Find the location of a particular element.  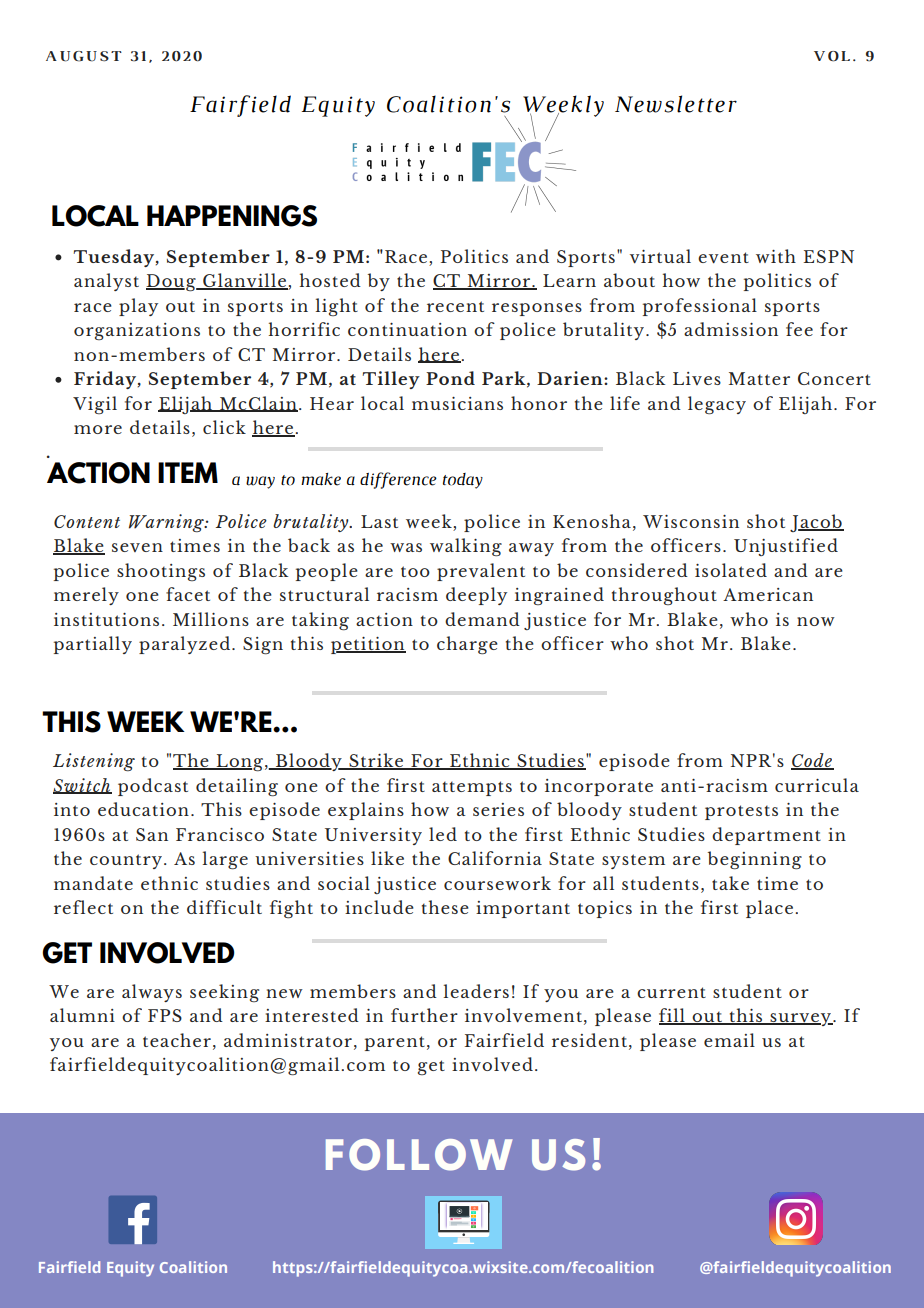

email is located at coordinates (729, 1040).
